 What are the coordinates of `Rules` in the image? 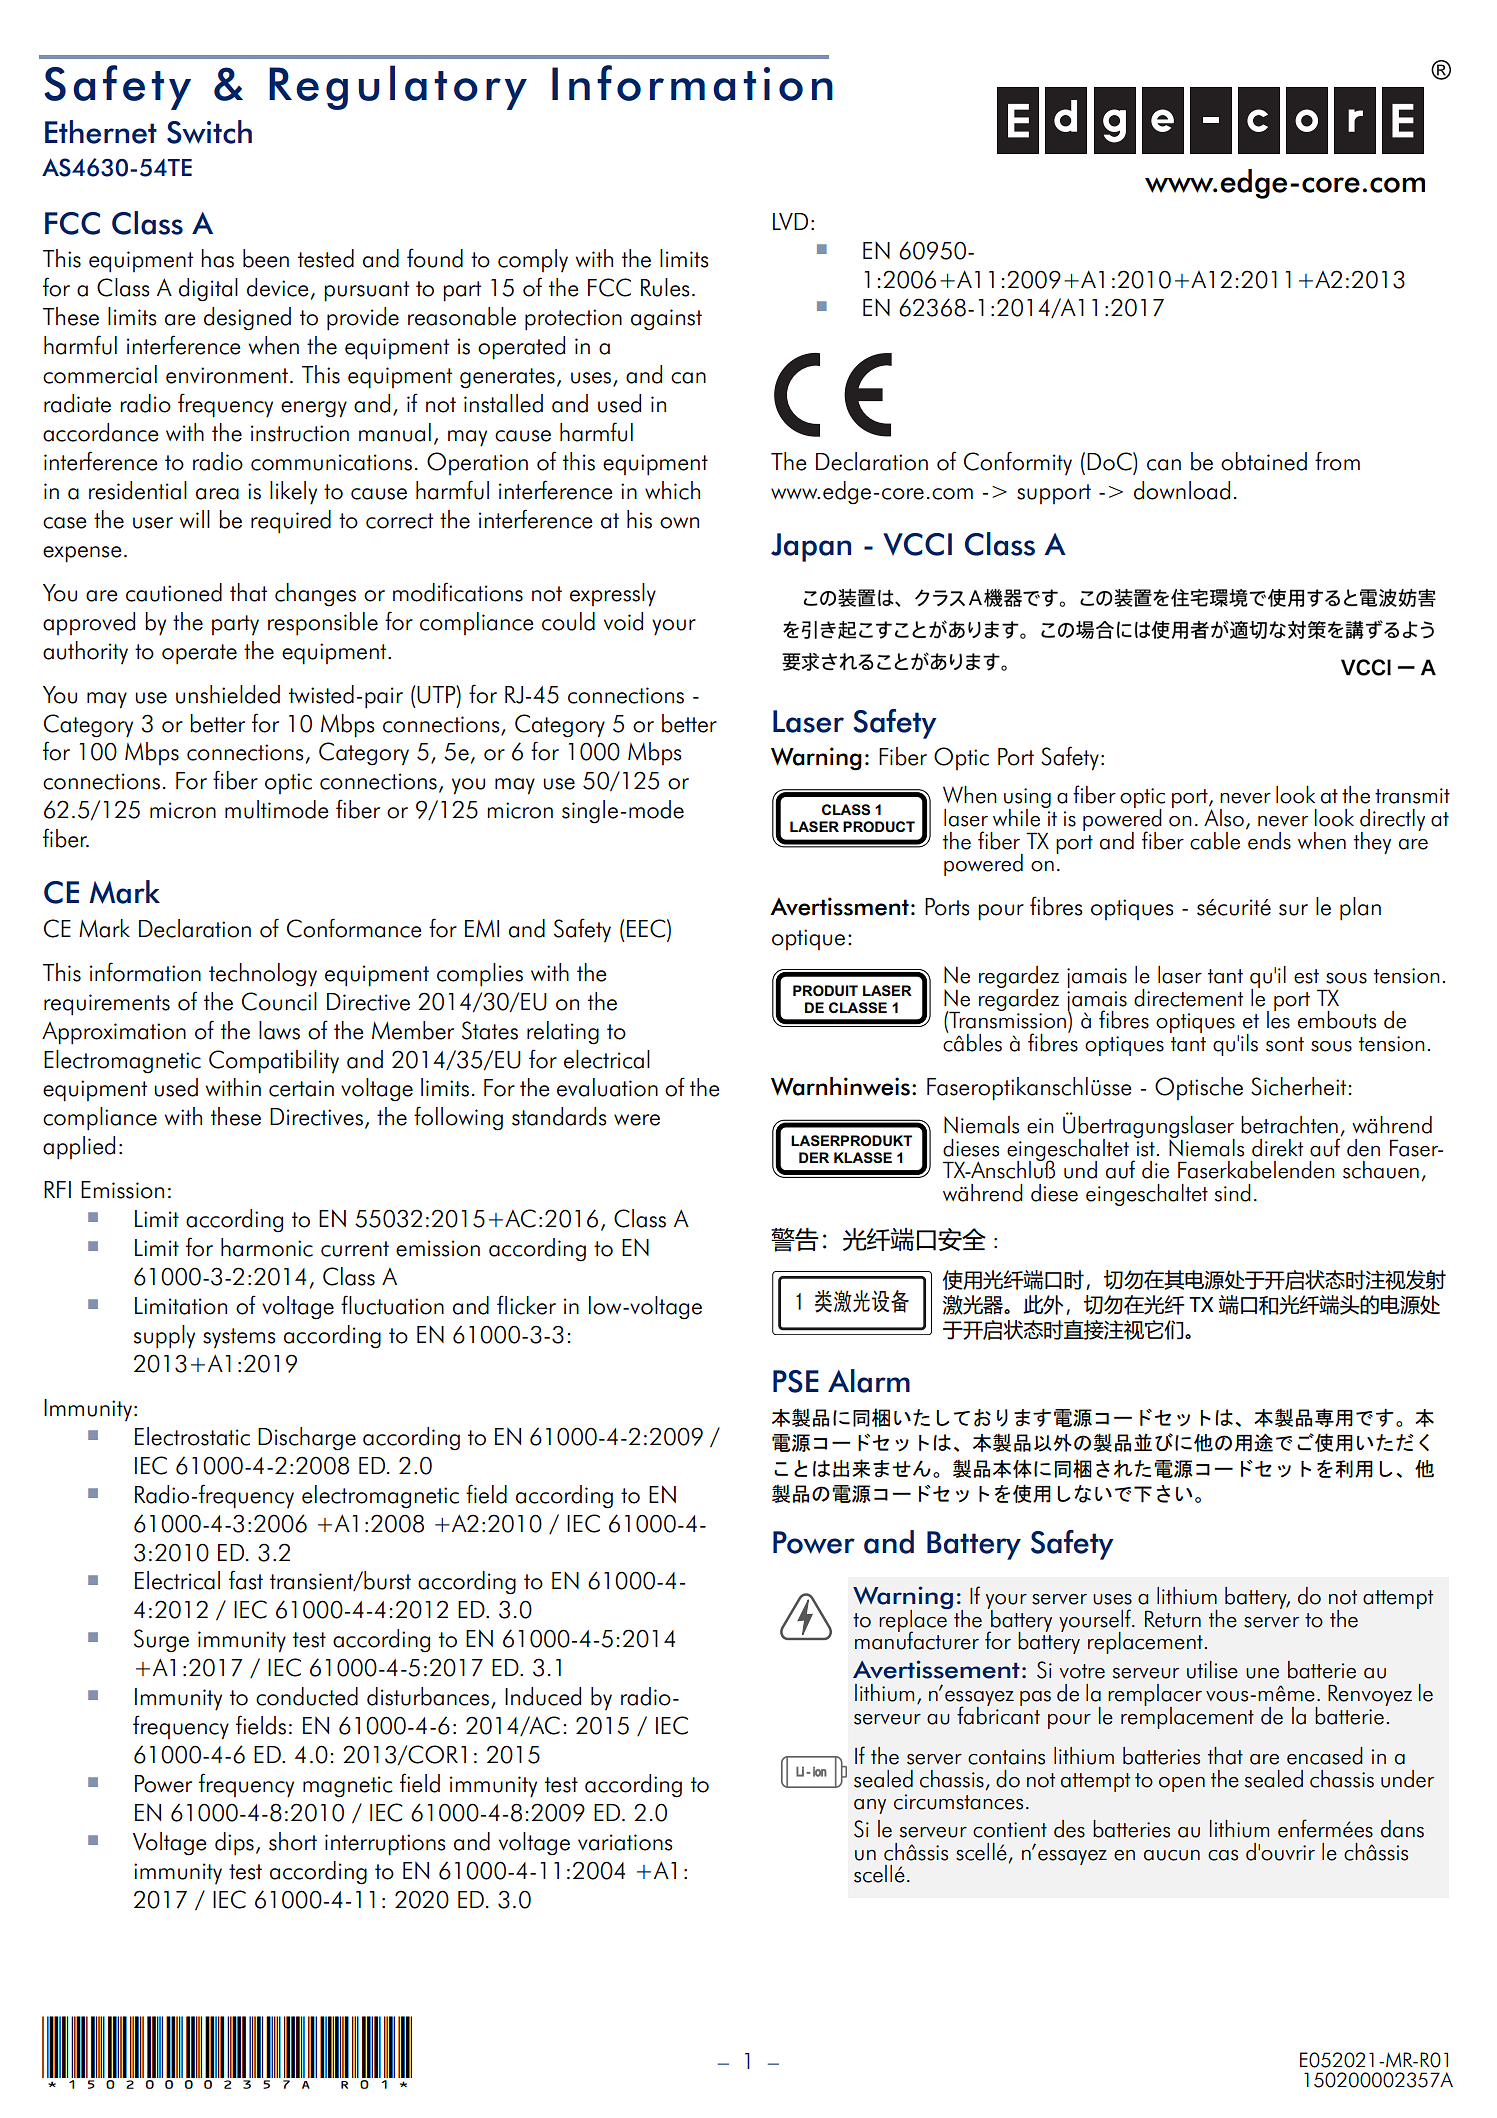 It's located at (665, 287).
